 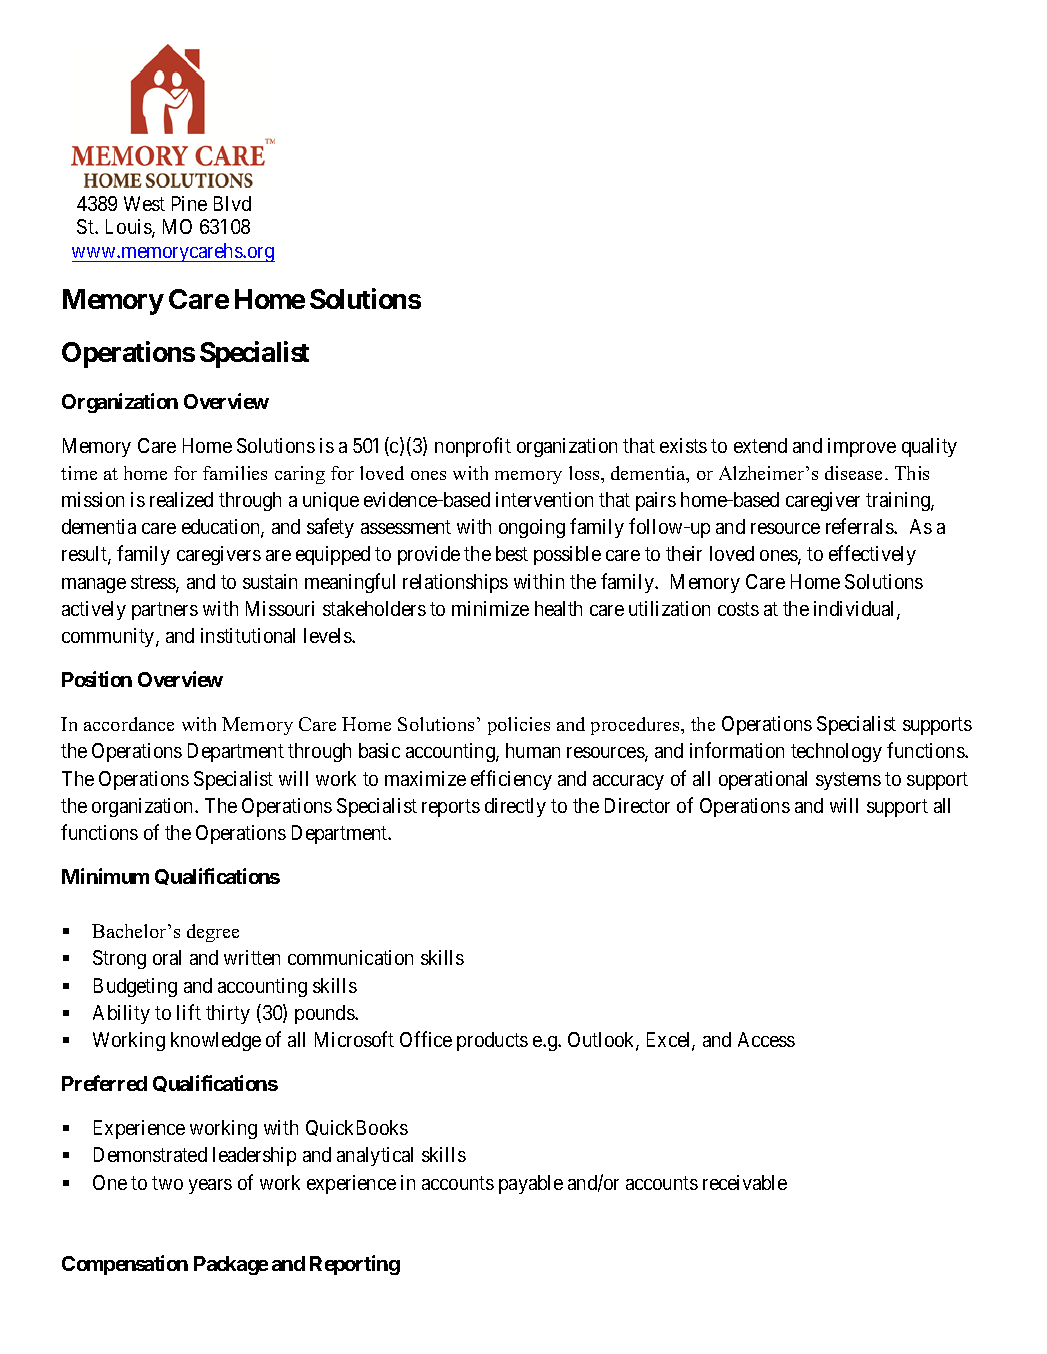 What do you see at coordinates (836, 752) in the page?
I see `technology` at bounding box center [836, 752].
